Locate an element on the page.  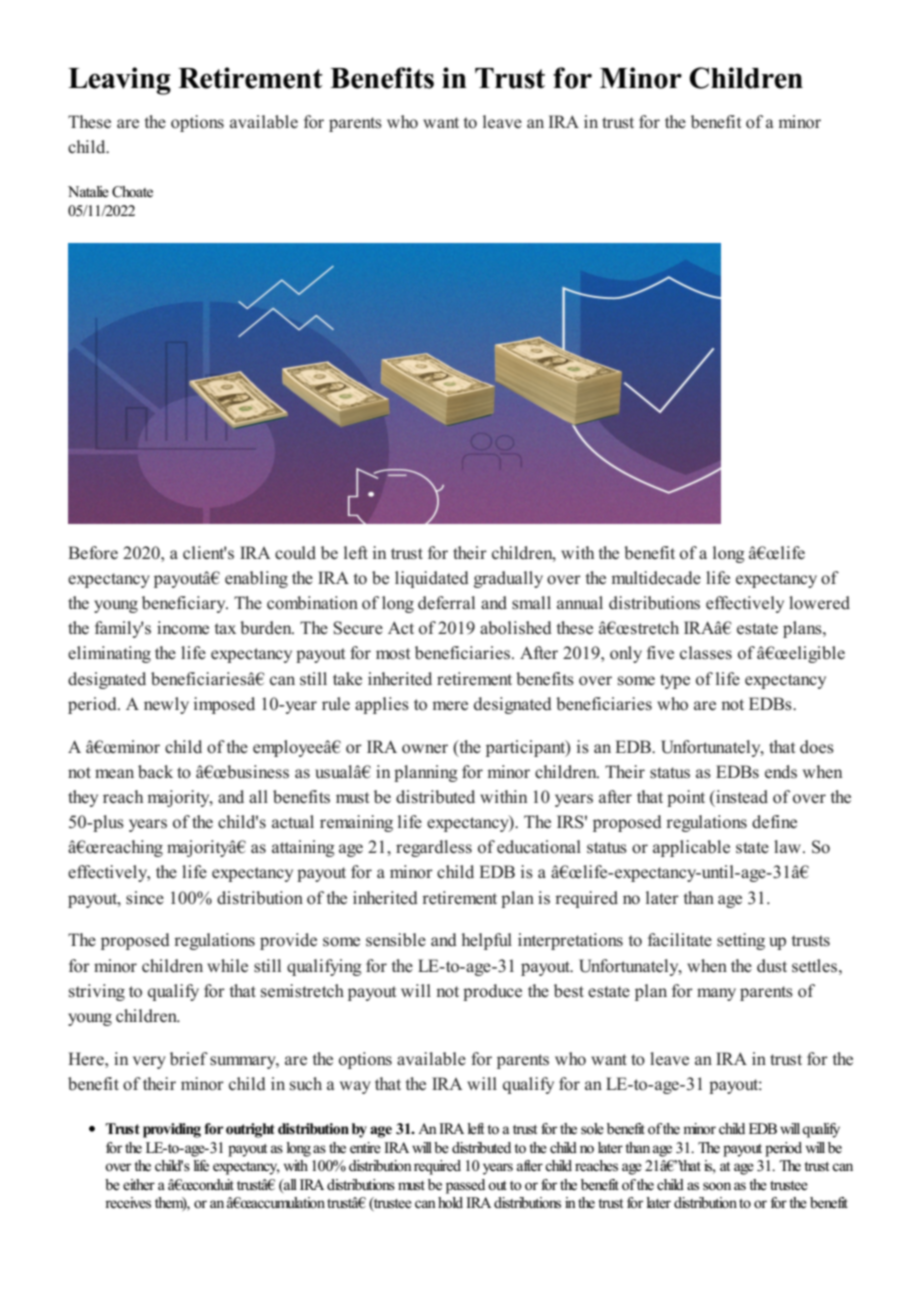
Leaving is located at coordinates (119, 81).
